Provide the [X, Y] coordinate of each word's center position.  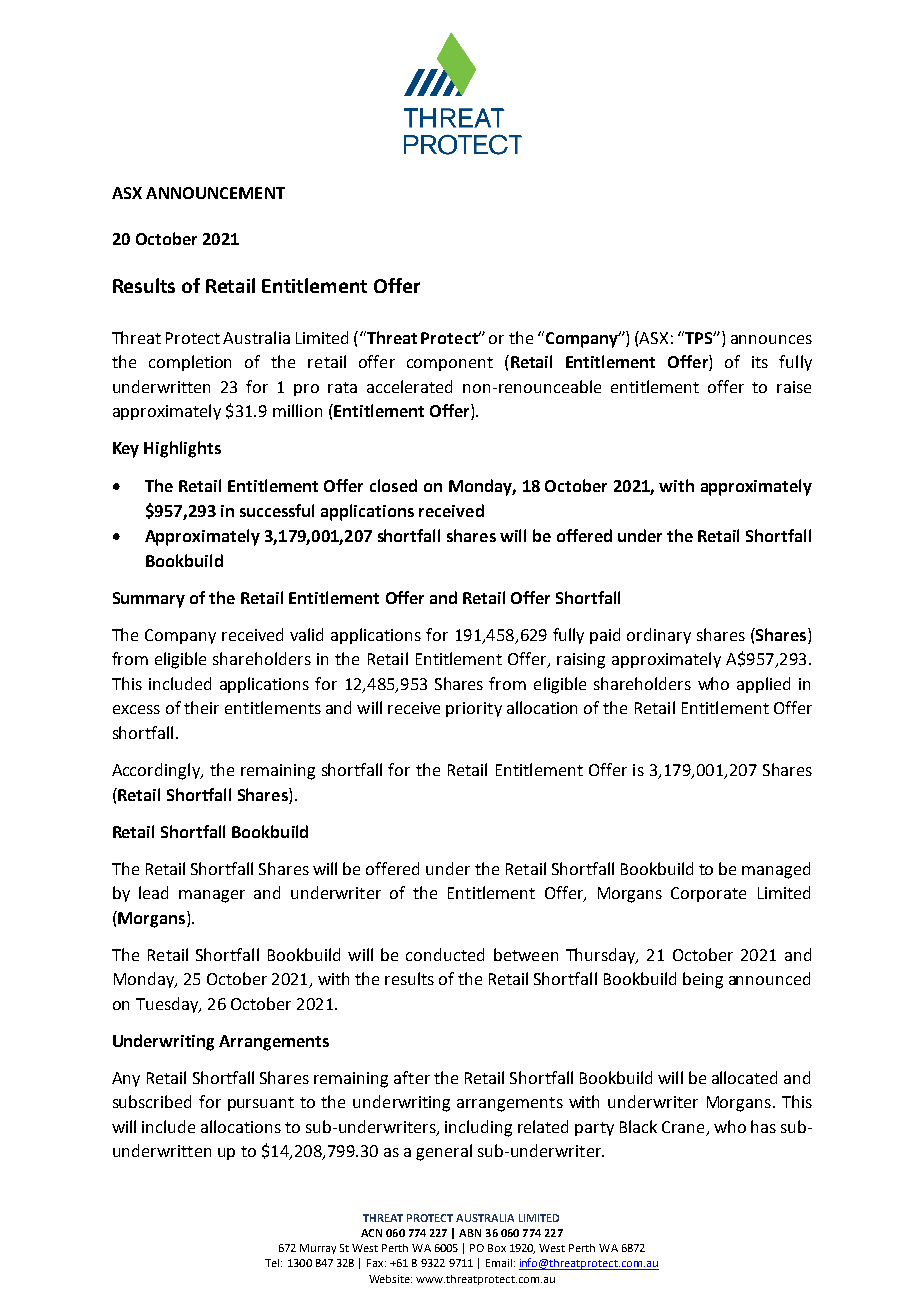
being [703, 980]
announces [771, 339]
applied [763, 685]
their [201, 707]
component [450, 364]
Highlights [182, 449]
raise [794, 387]
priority [474, 709]
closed [393, 485]
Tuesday [168, 1005]
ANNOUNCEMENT [215, 193]
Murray [318, 1249]
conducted [445, 954]
